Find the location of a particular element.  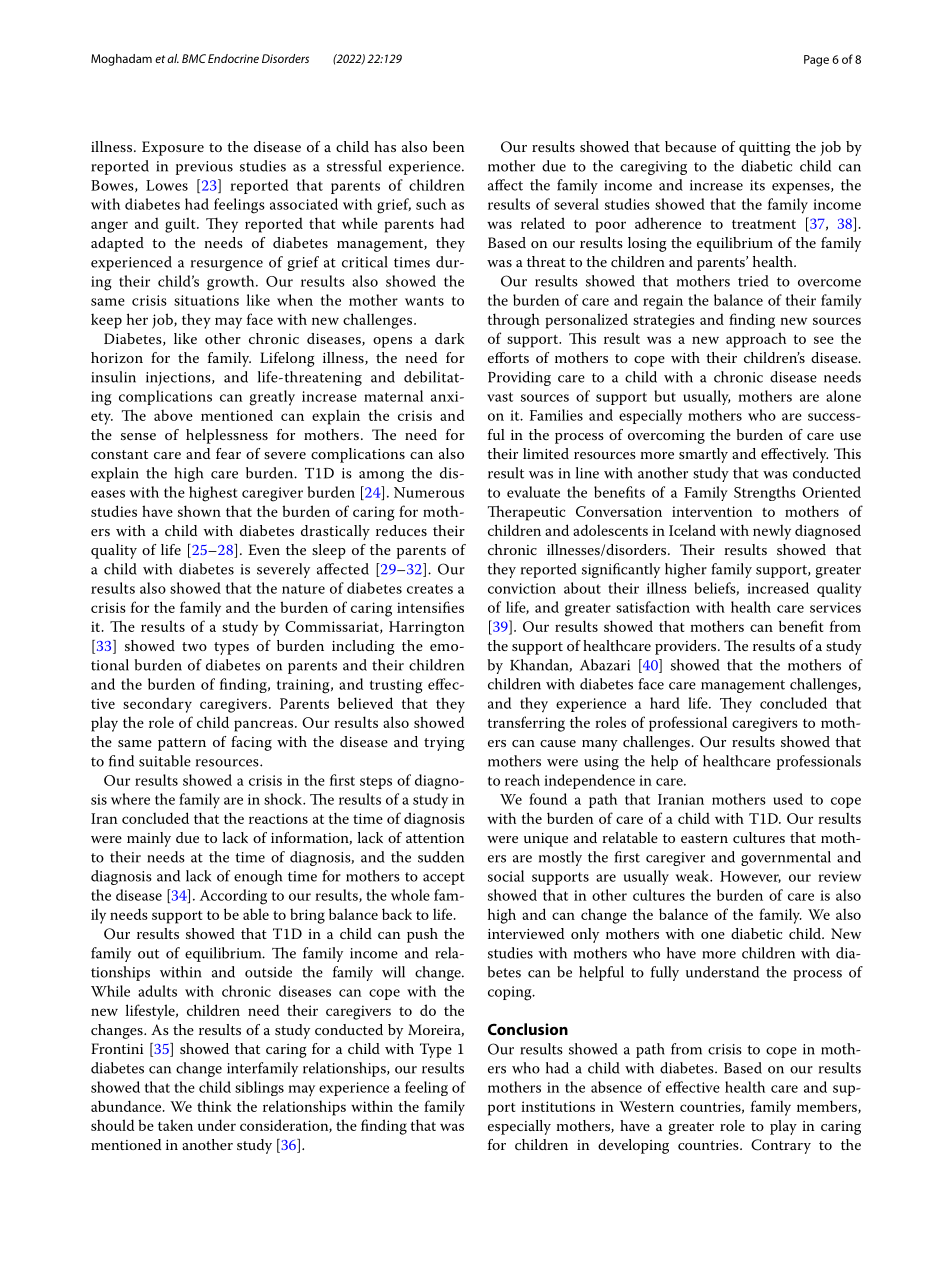

BMC is located at coordinates (194, 58).
